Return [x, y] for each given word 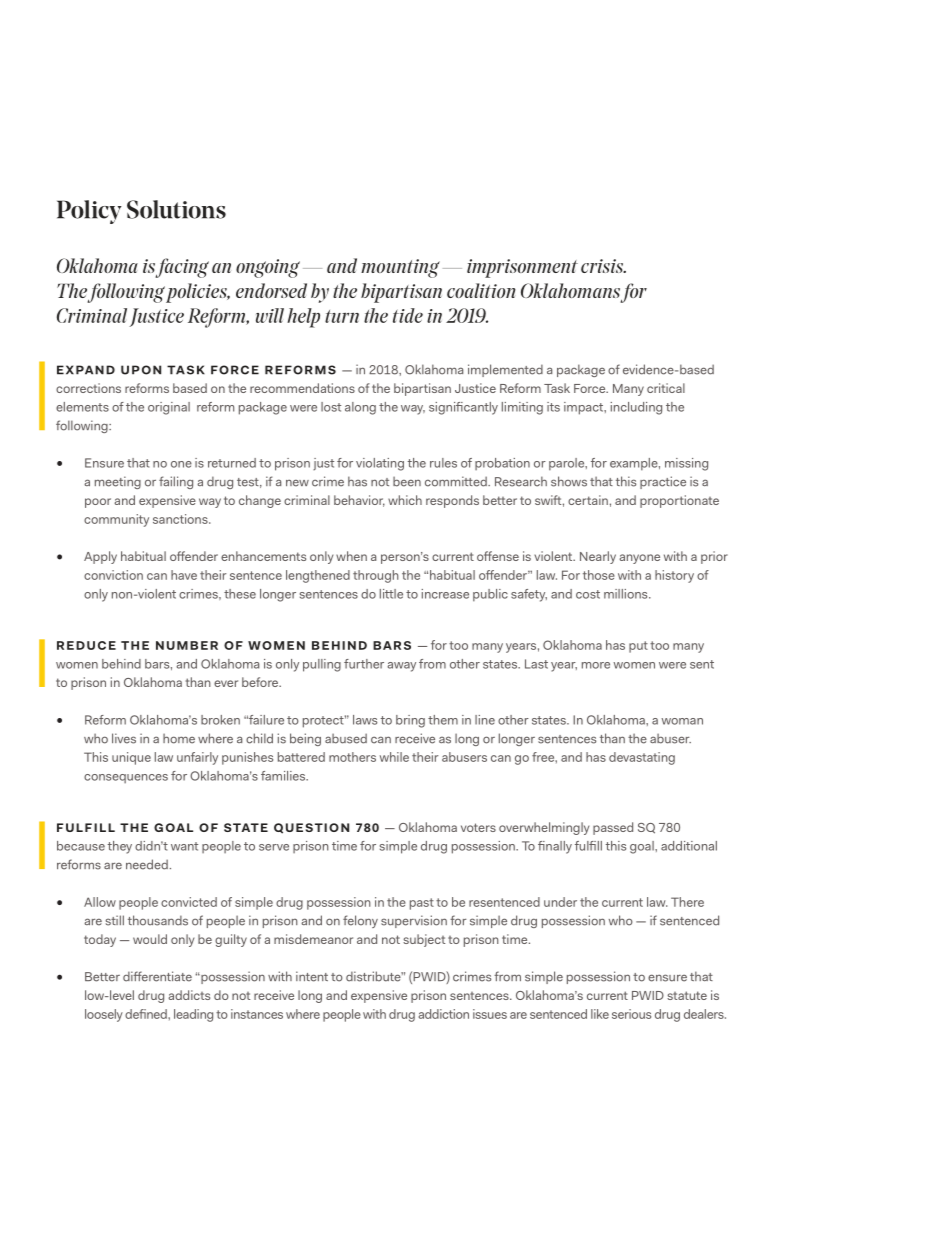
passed [613, 828]
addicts [189, 995]
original [169, 408]
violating [380, 464]
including [636, 408]
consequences [126, 778]
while [394, 757]
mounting [400, 268]
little [391, 594]
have [184, 575]
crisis [603, 266]
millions [627, 594]
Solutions [176, 209]
